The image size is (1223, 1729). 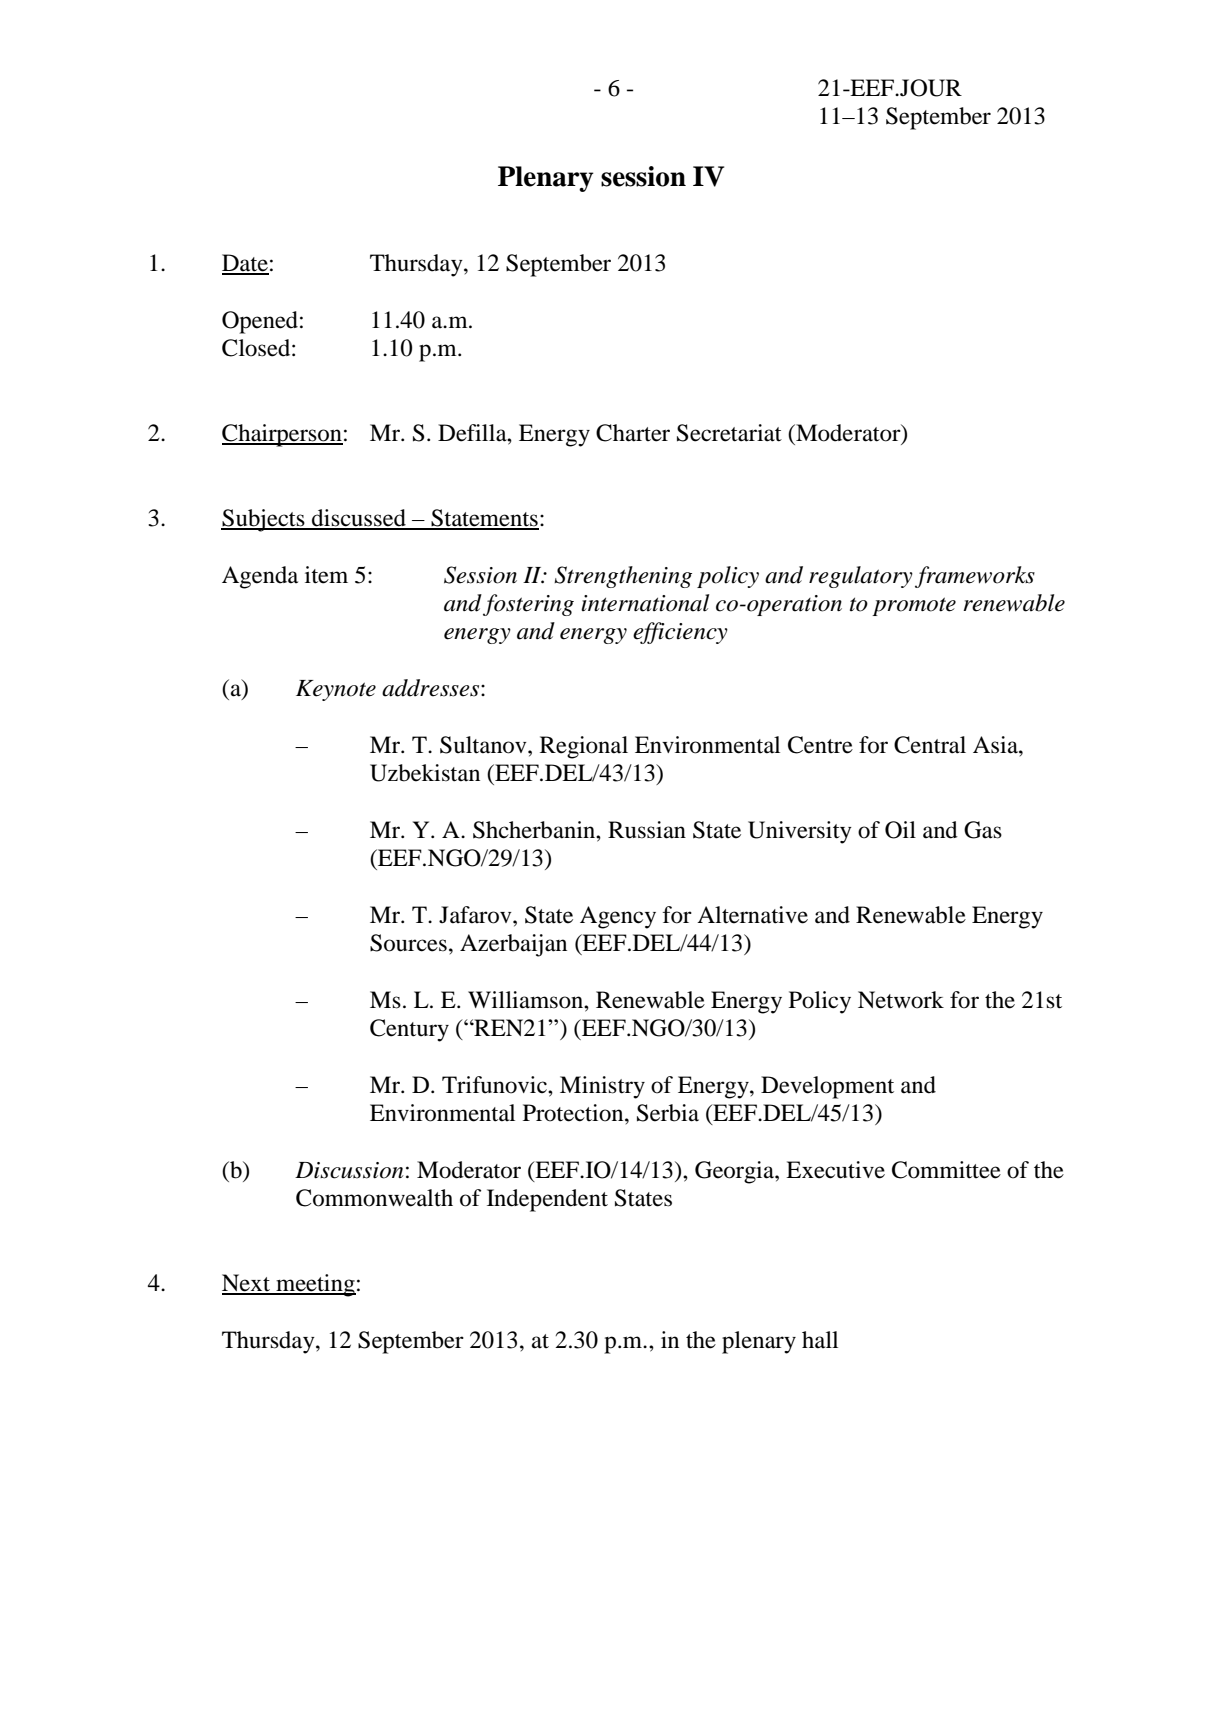 I want to click on Independent, so click(x=547, y=1200).
